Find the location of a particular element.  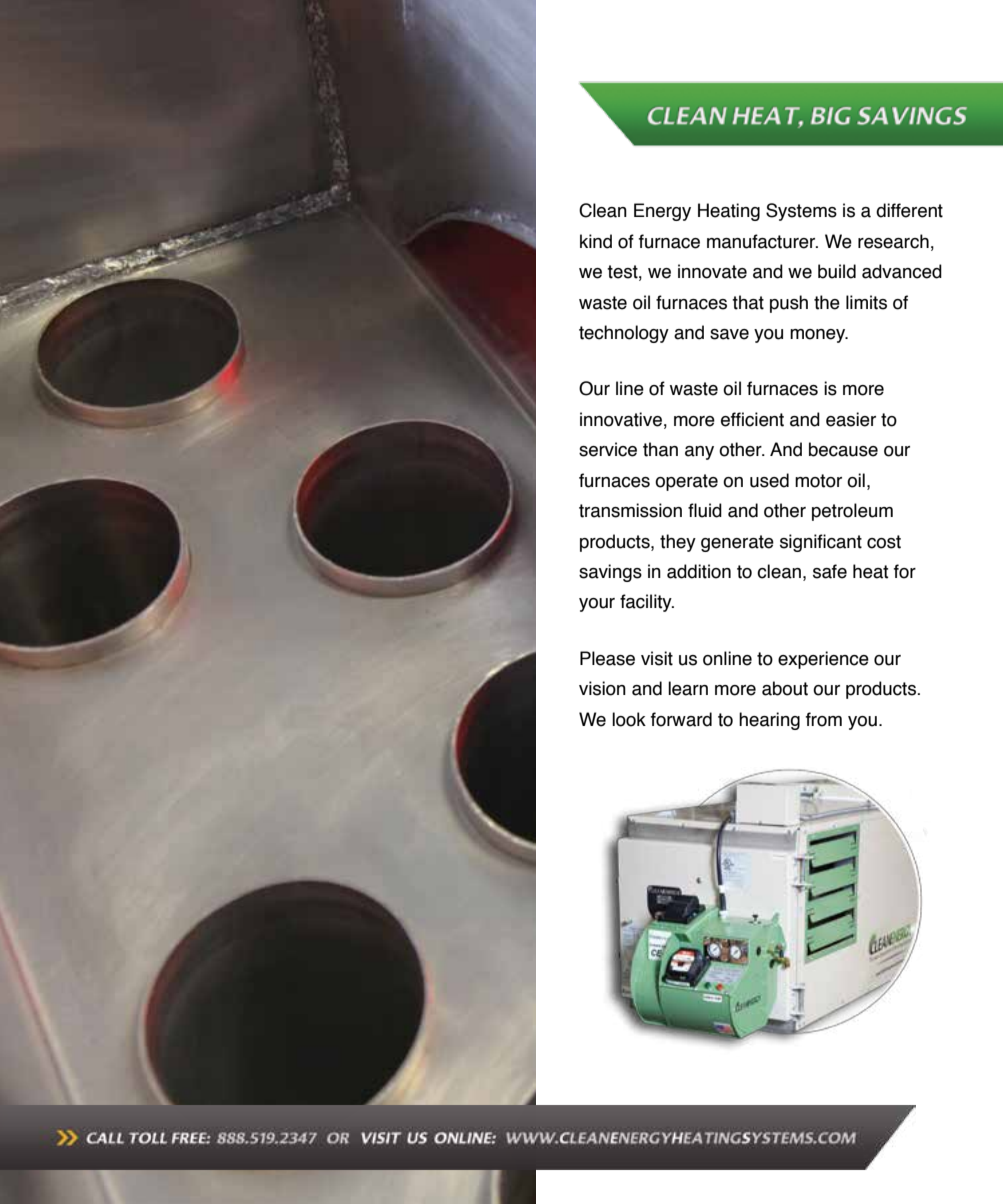

service is located at coordinates (608, 449).
